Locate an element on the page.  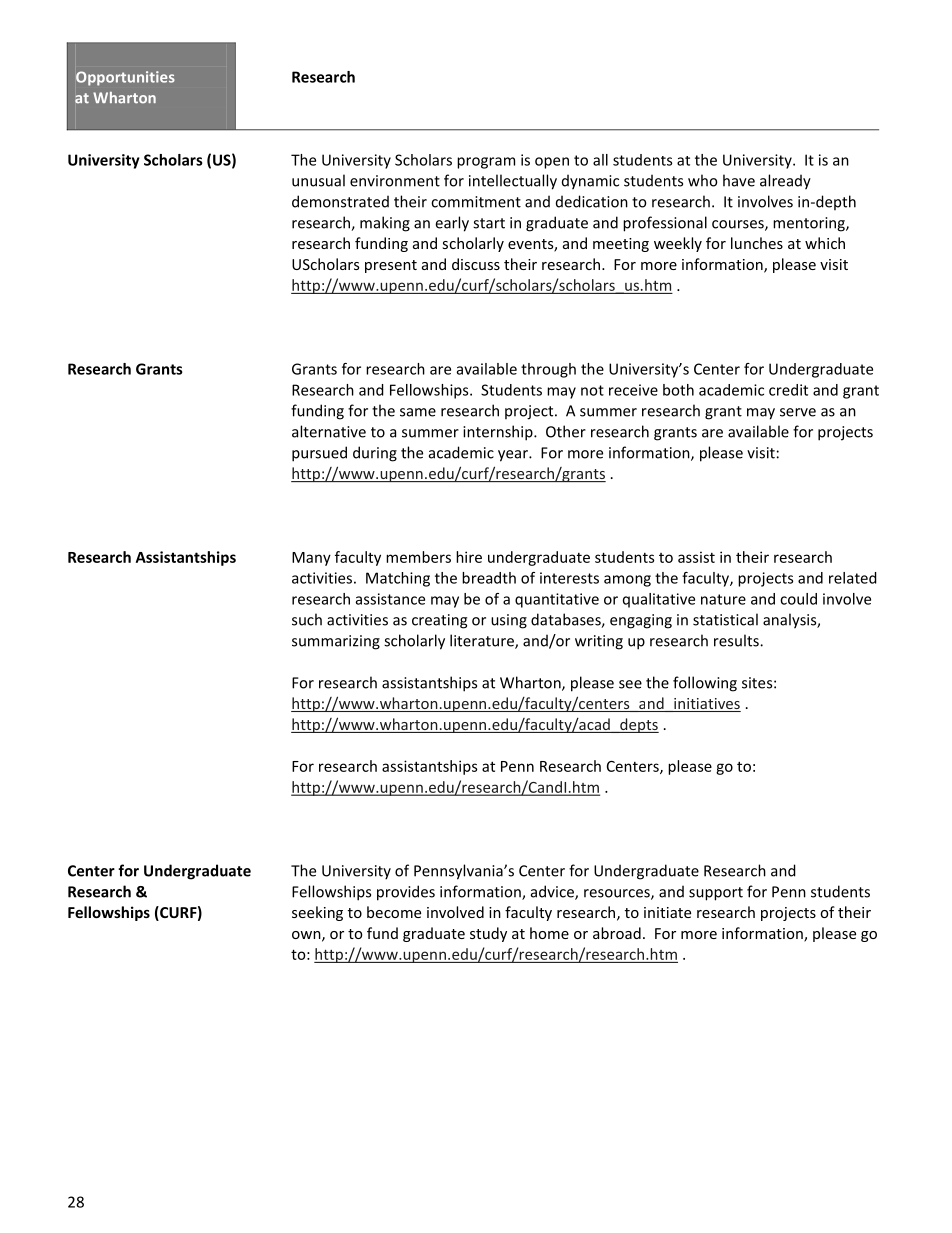
study is located at coordinates (488, 934).
